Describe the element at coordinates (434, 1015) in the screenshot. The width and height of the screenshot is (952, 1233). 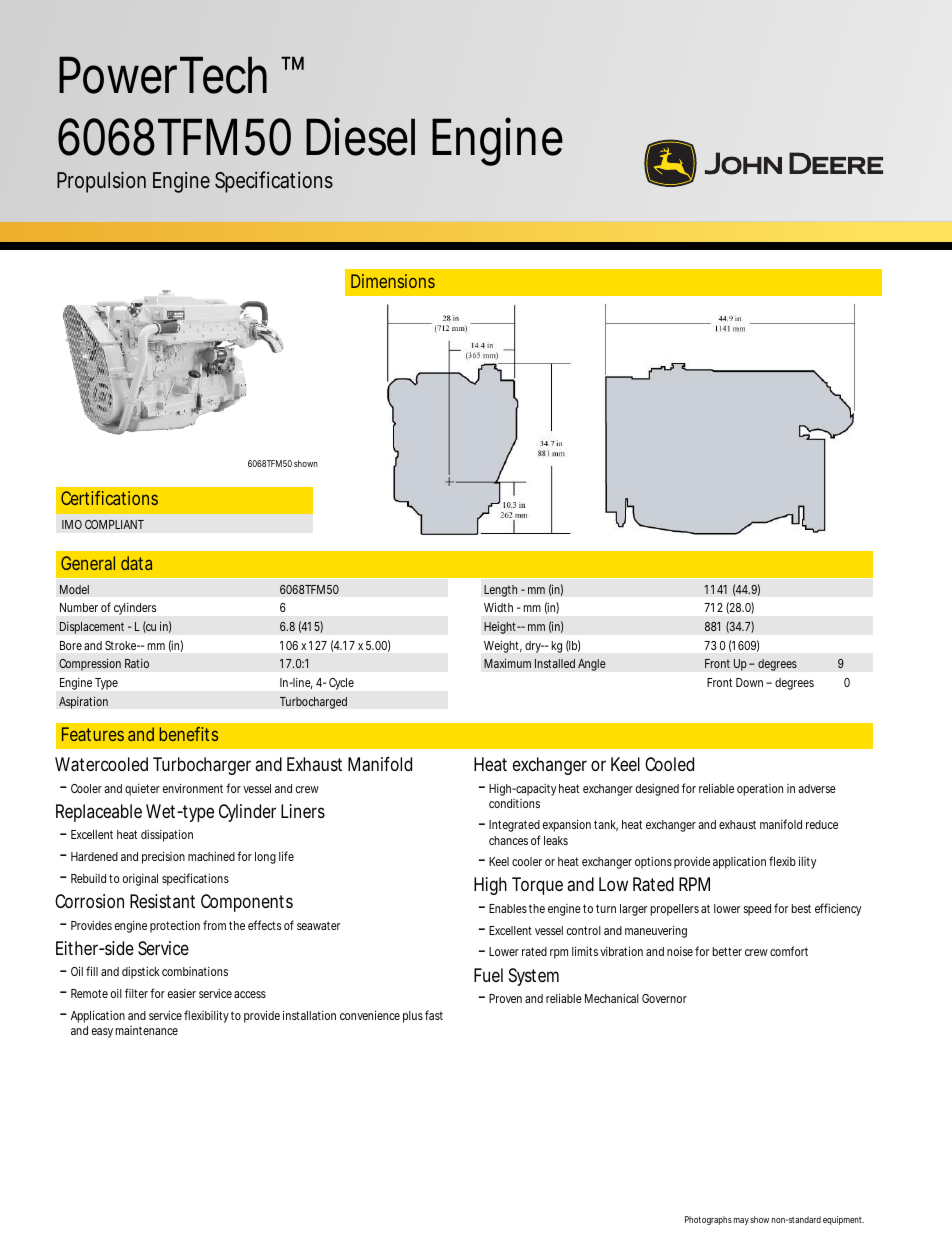
I see `fast` at that location.
